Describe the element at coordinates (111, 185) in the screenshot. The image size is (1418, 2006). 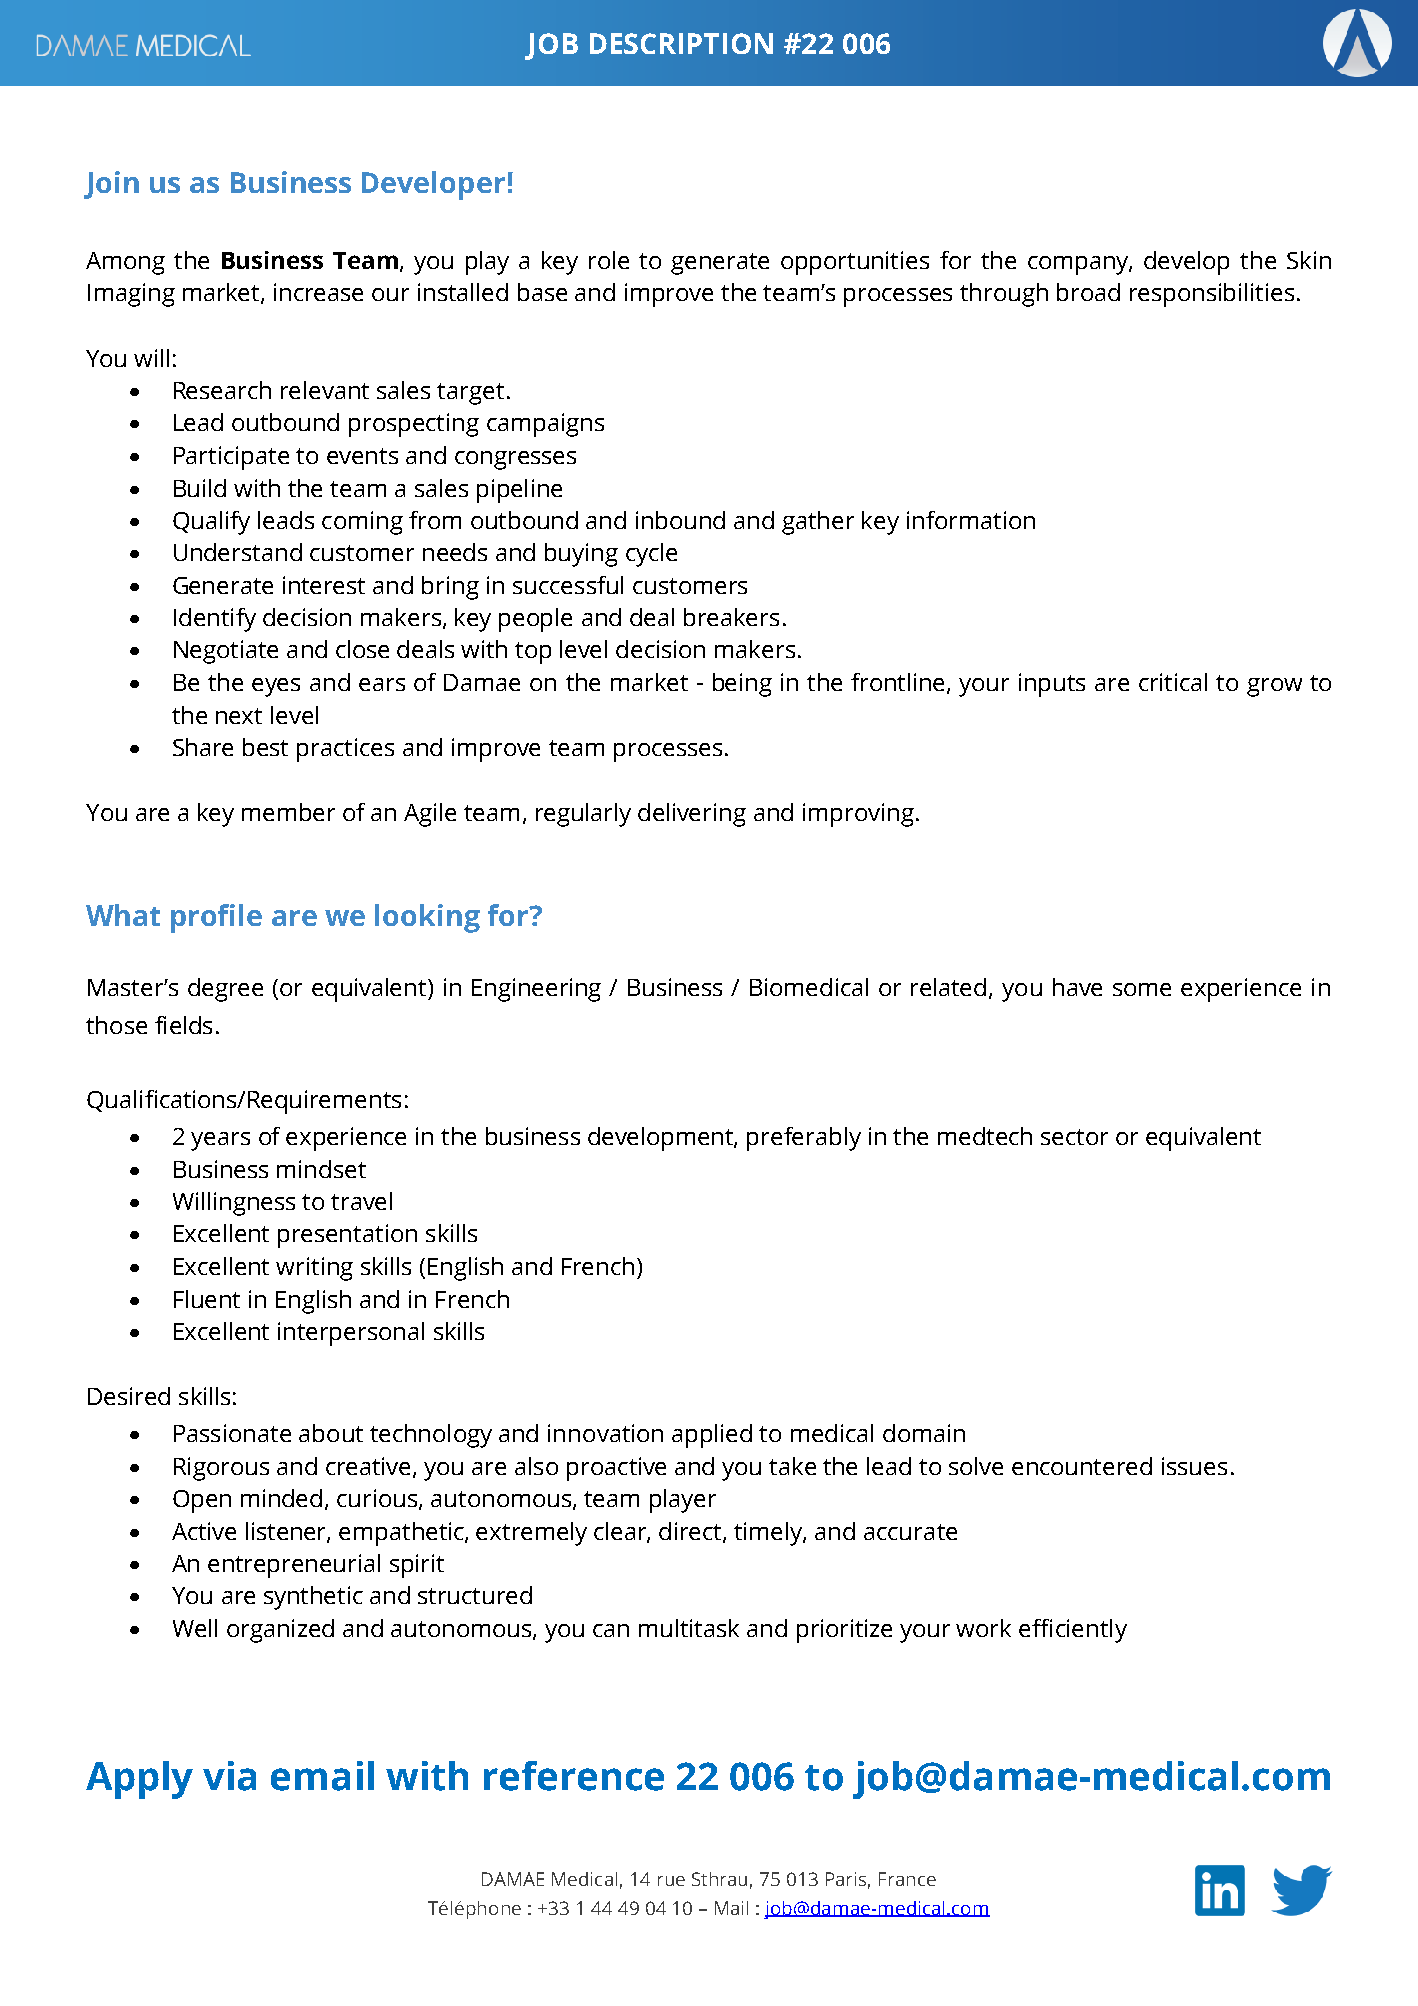
I see `Join` at that location.
